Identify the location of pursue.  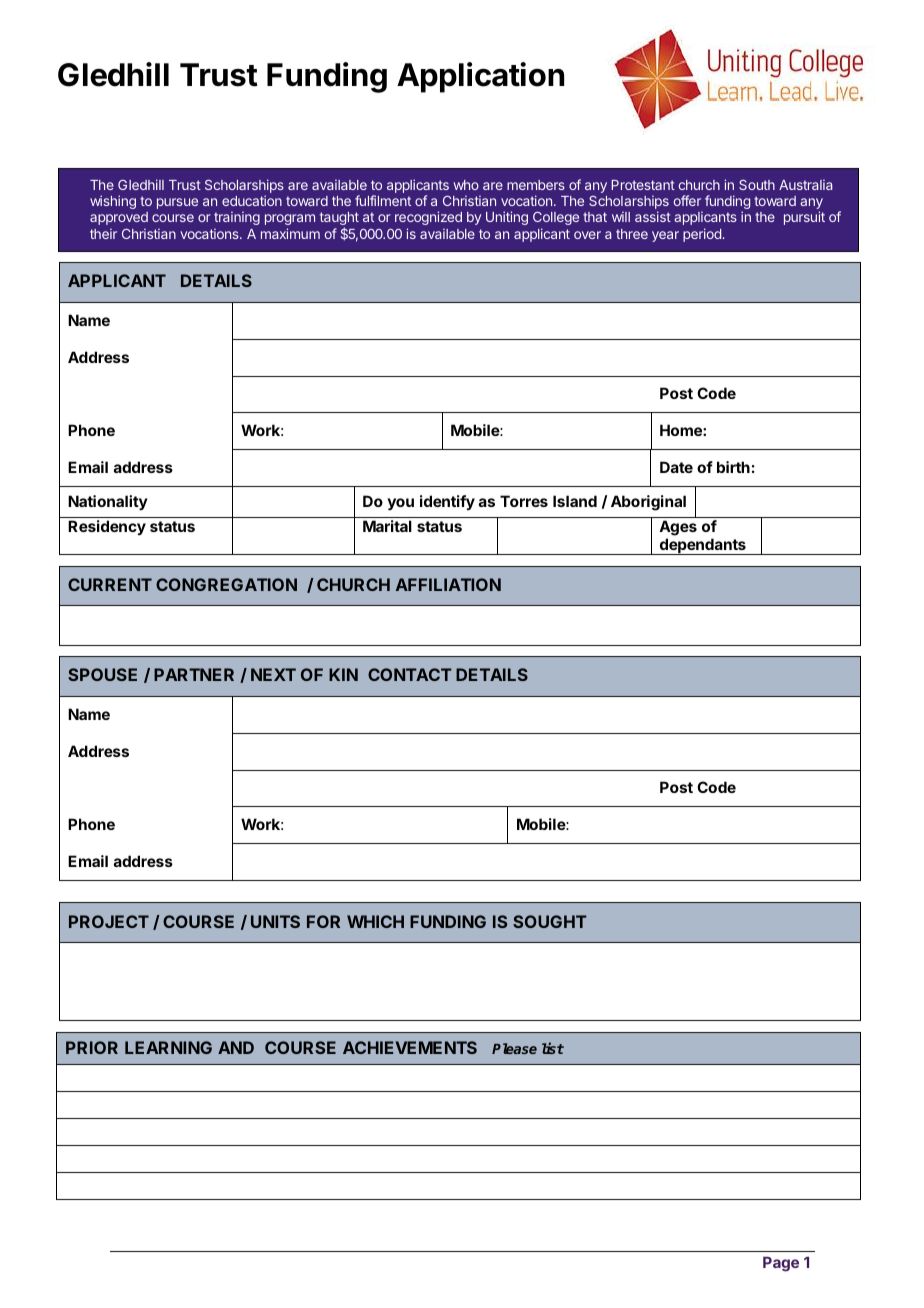
(177, 203).
